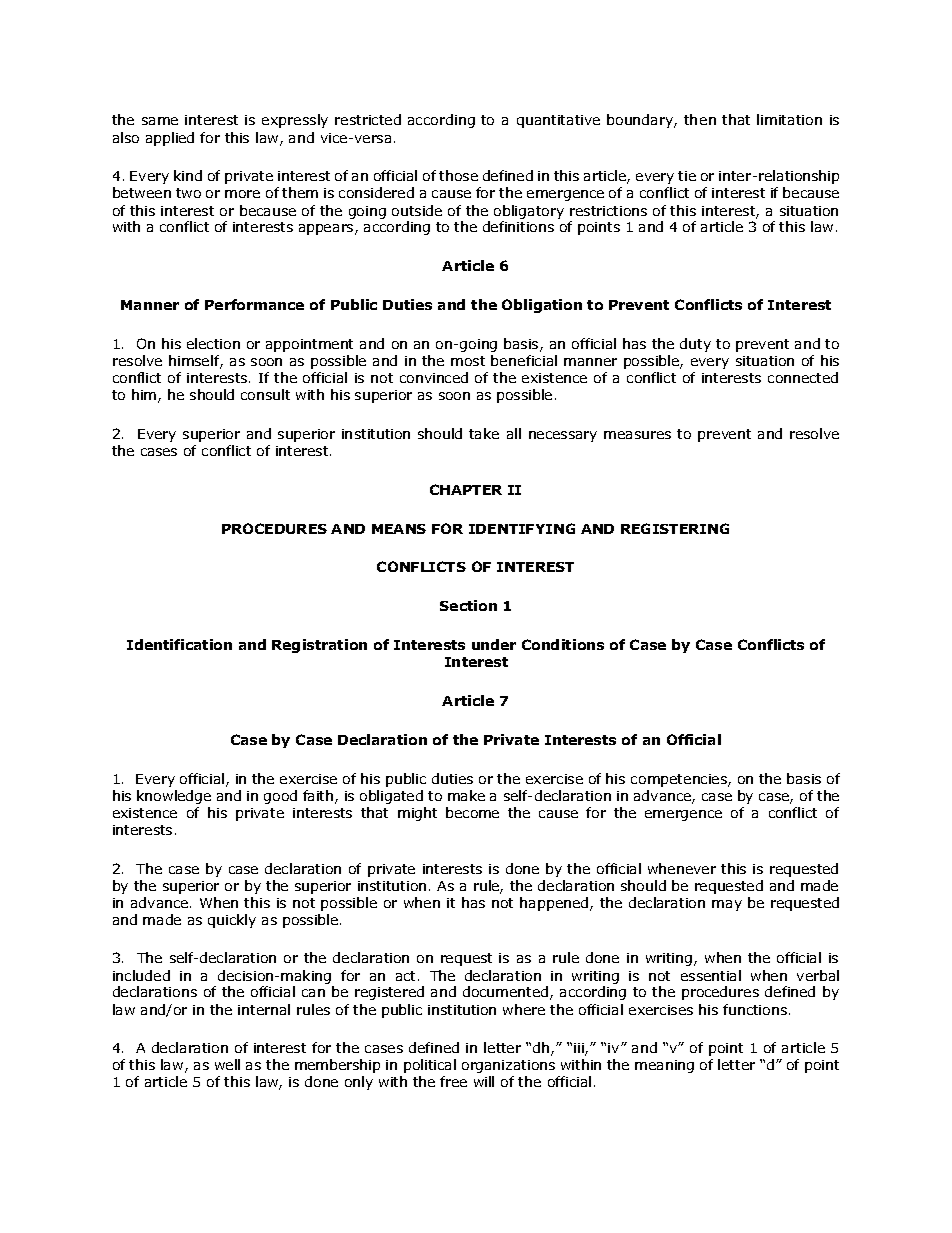 The width and height of the screenshot is (952, 1233). I want to click on applied, so click(170, 139).
